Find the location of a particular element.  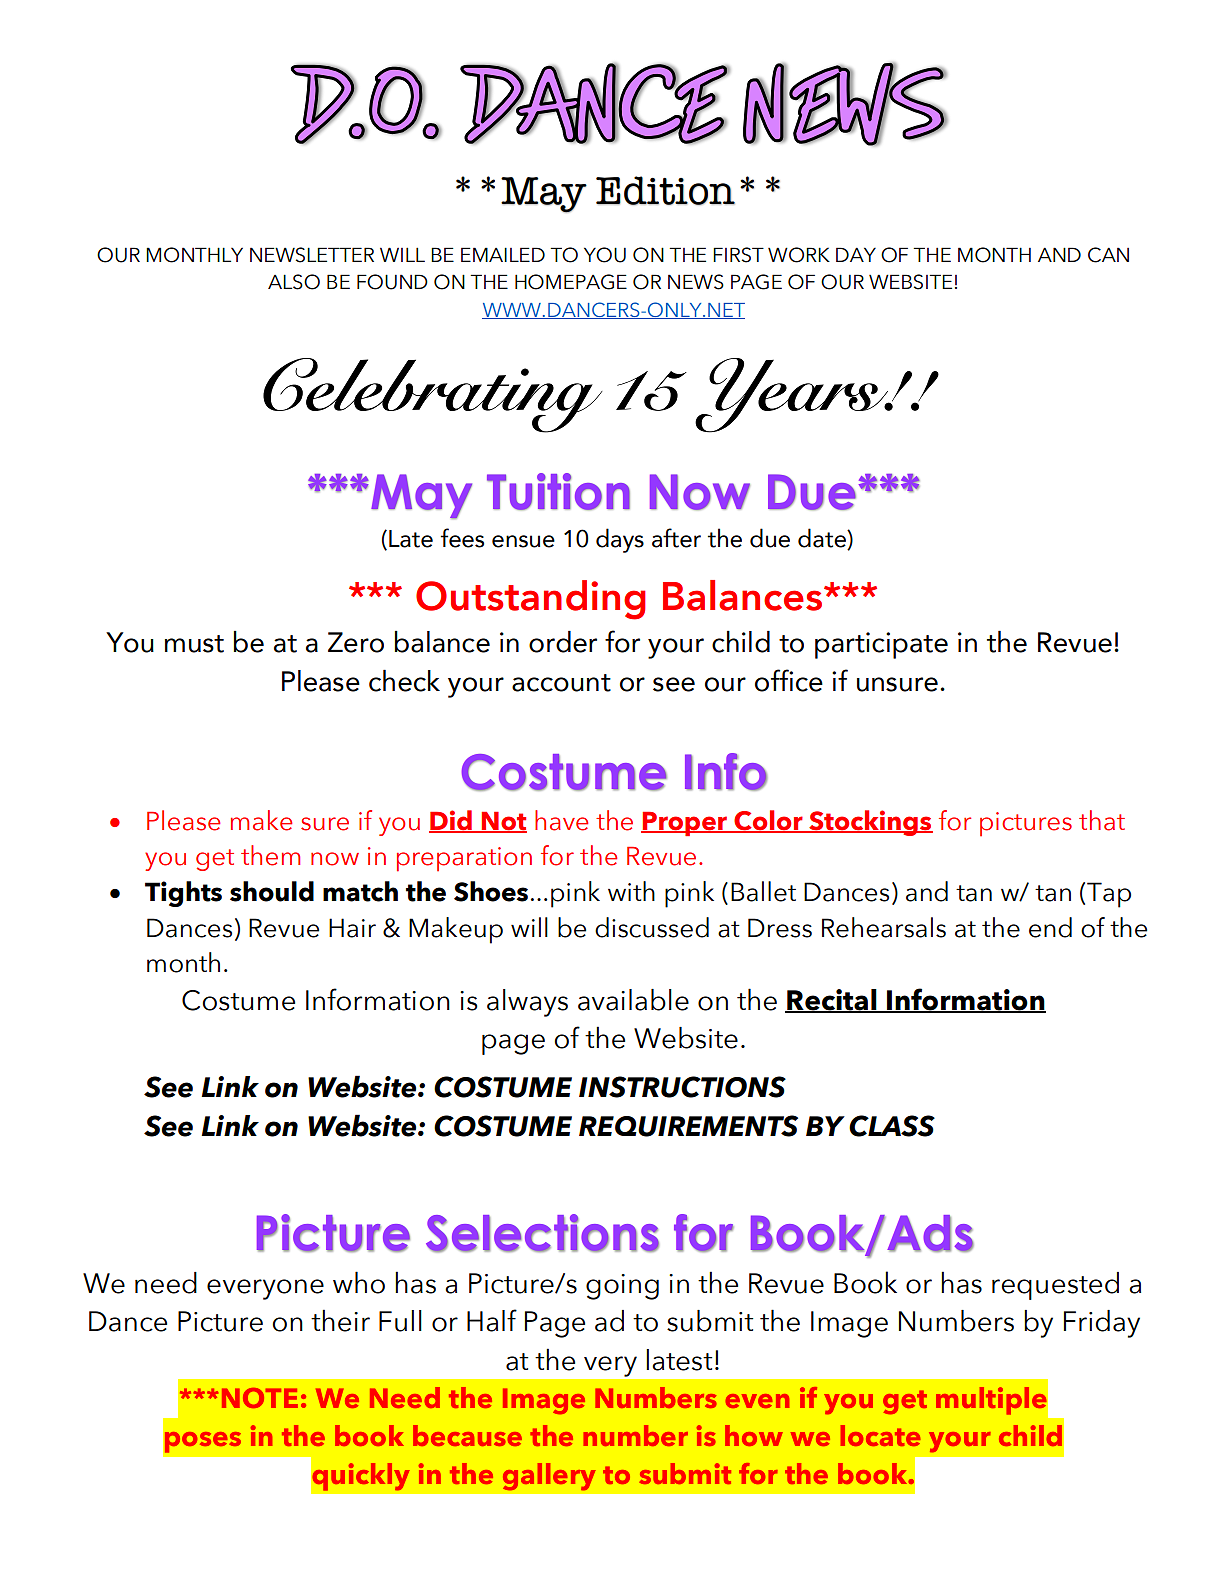

CAN is located at coordinates (1108, 255).
